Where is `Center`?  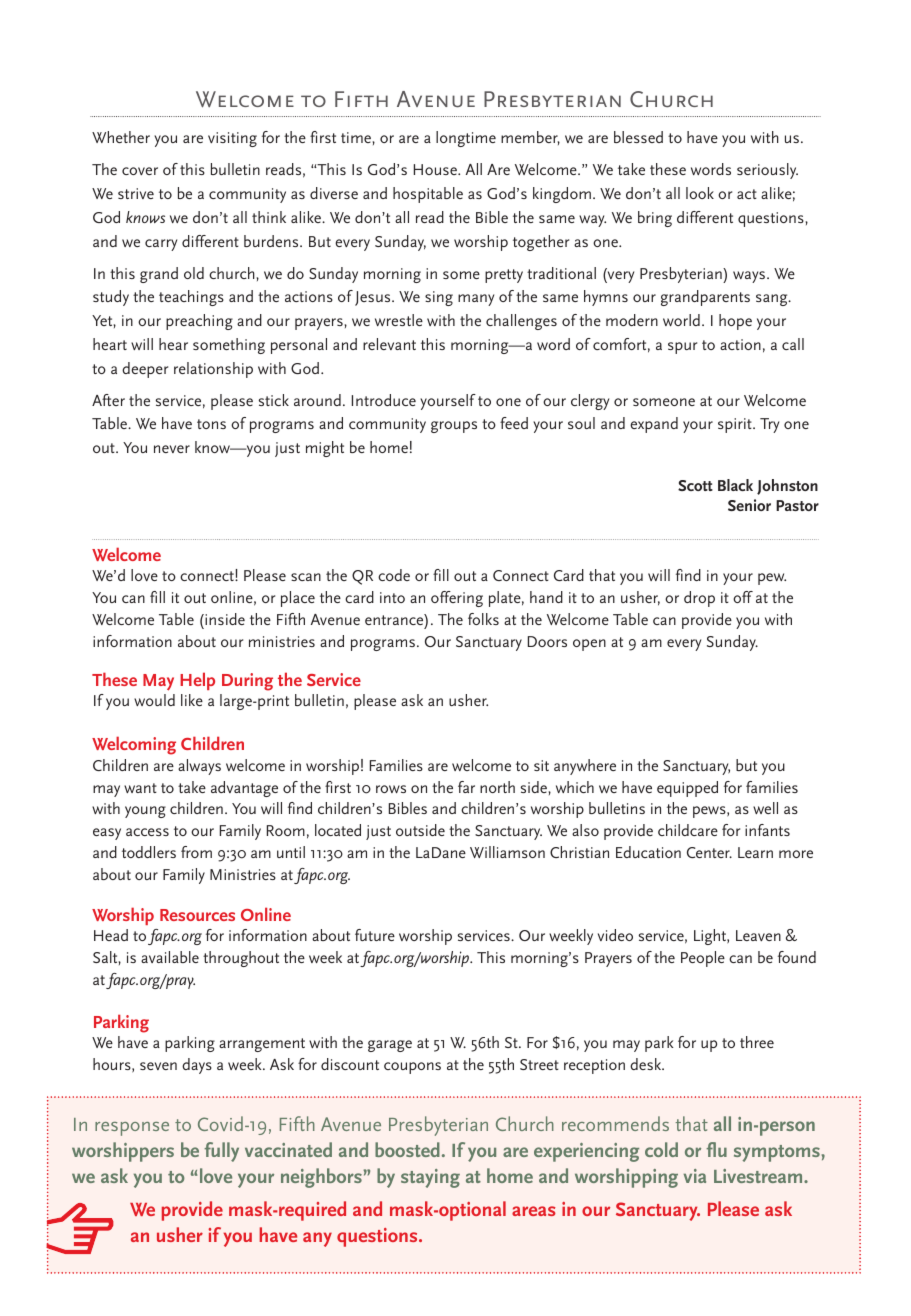
Center is located at coordinates (709, 852).
